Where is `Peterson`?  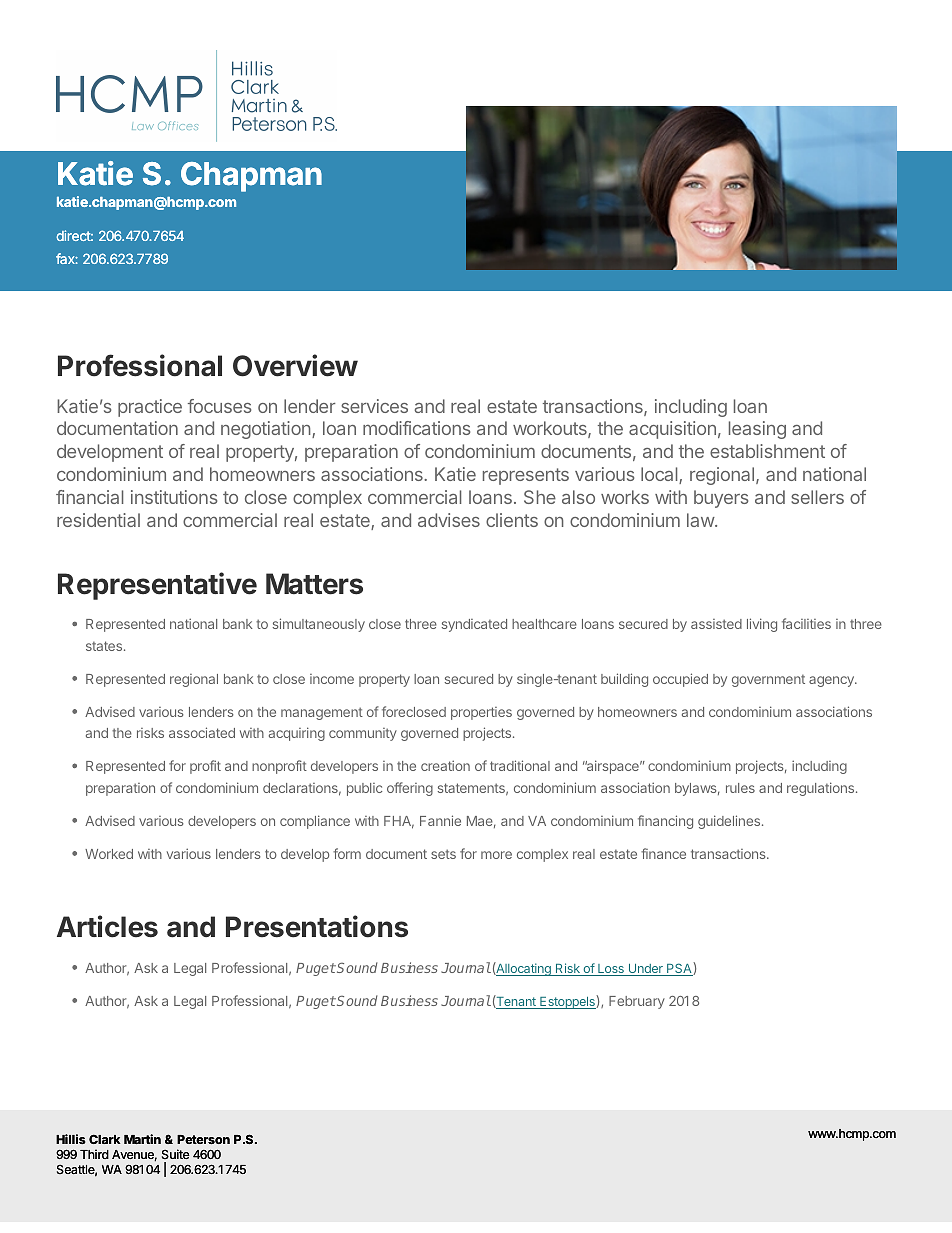 Peterson is located at coordinates (203, 1139).
